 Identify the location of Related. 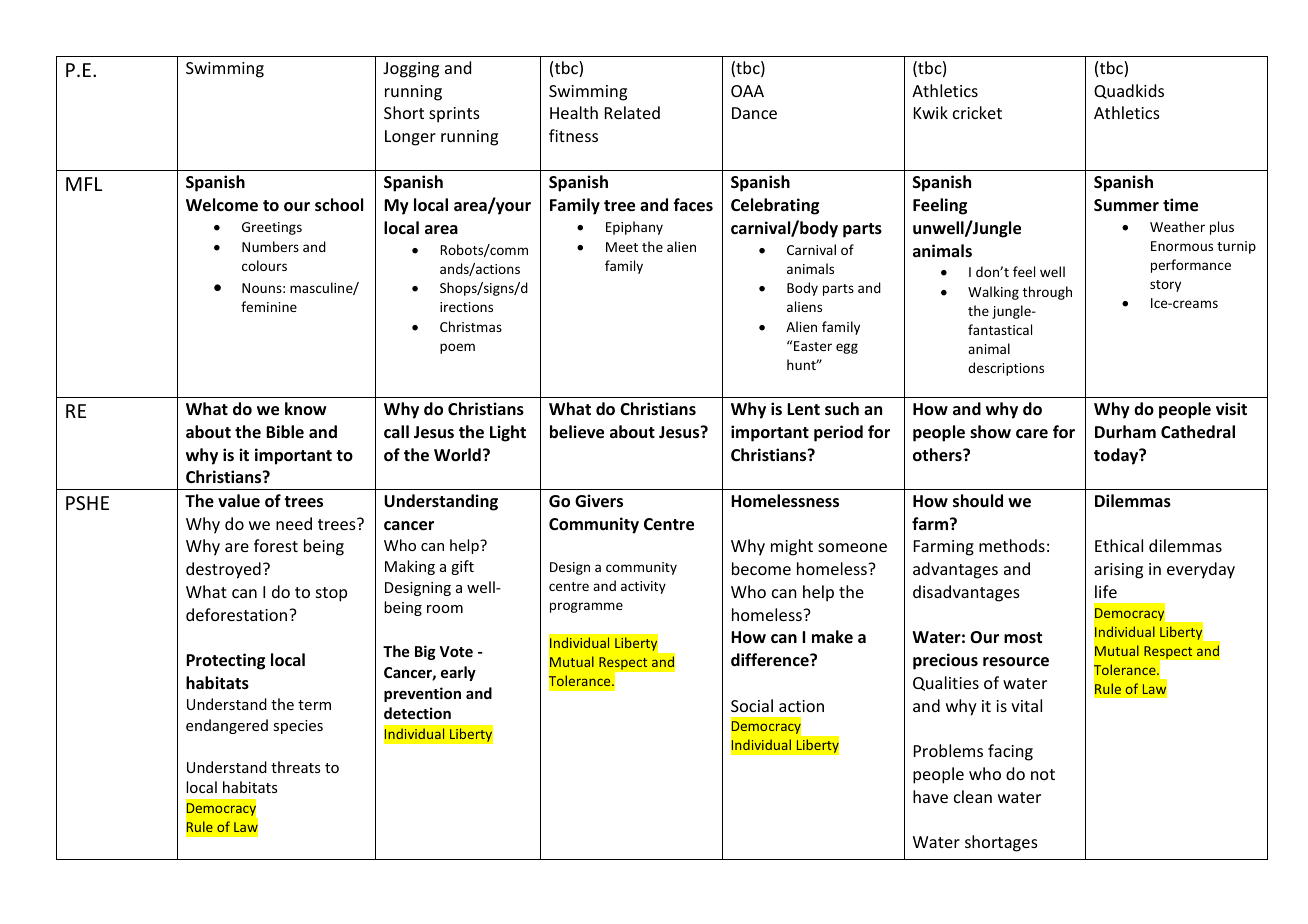
(632, 112).
